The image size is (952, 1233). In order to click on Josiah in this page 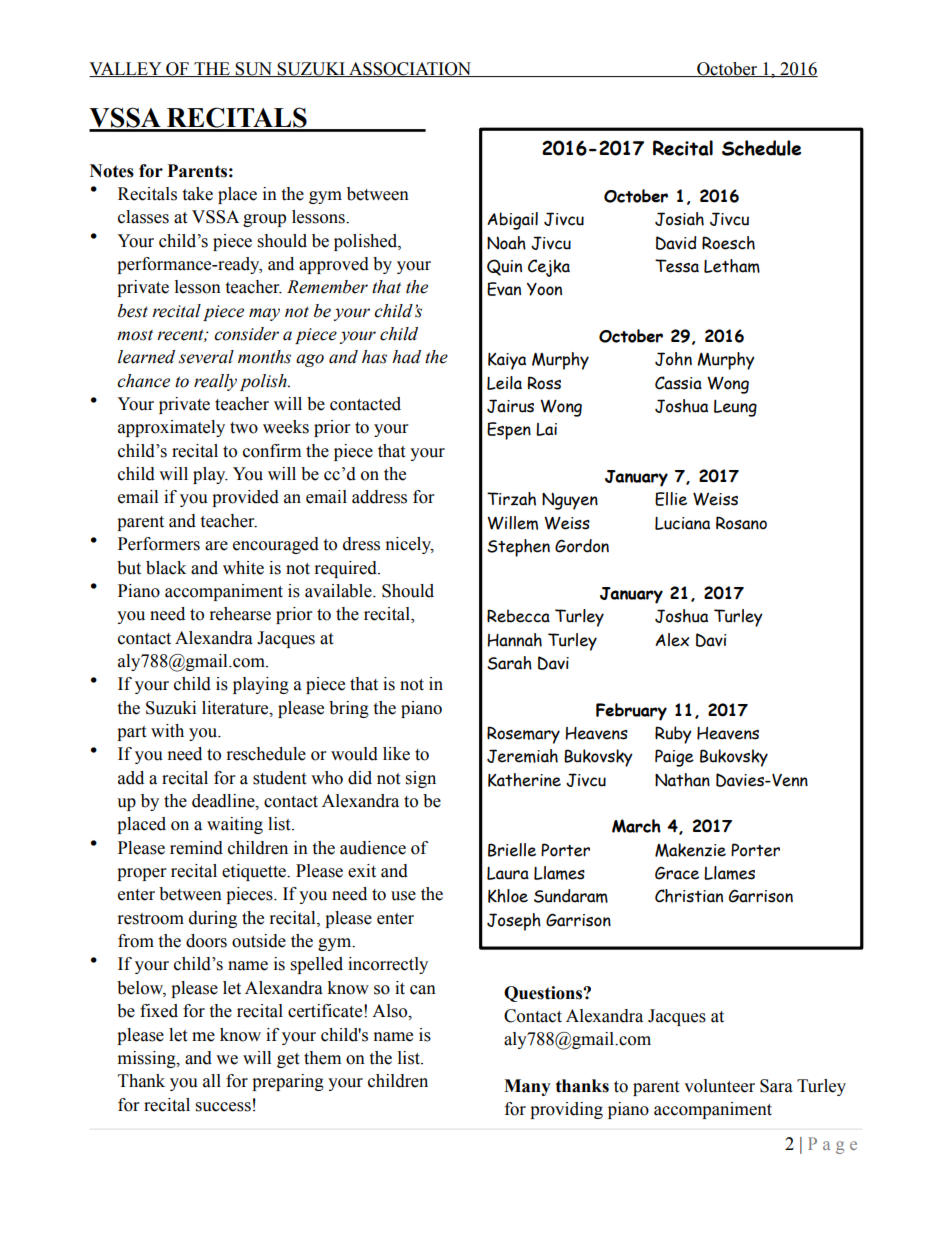, I will do `click(679, 219)`.
